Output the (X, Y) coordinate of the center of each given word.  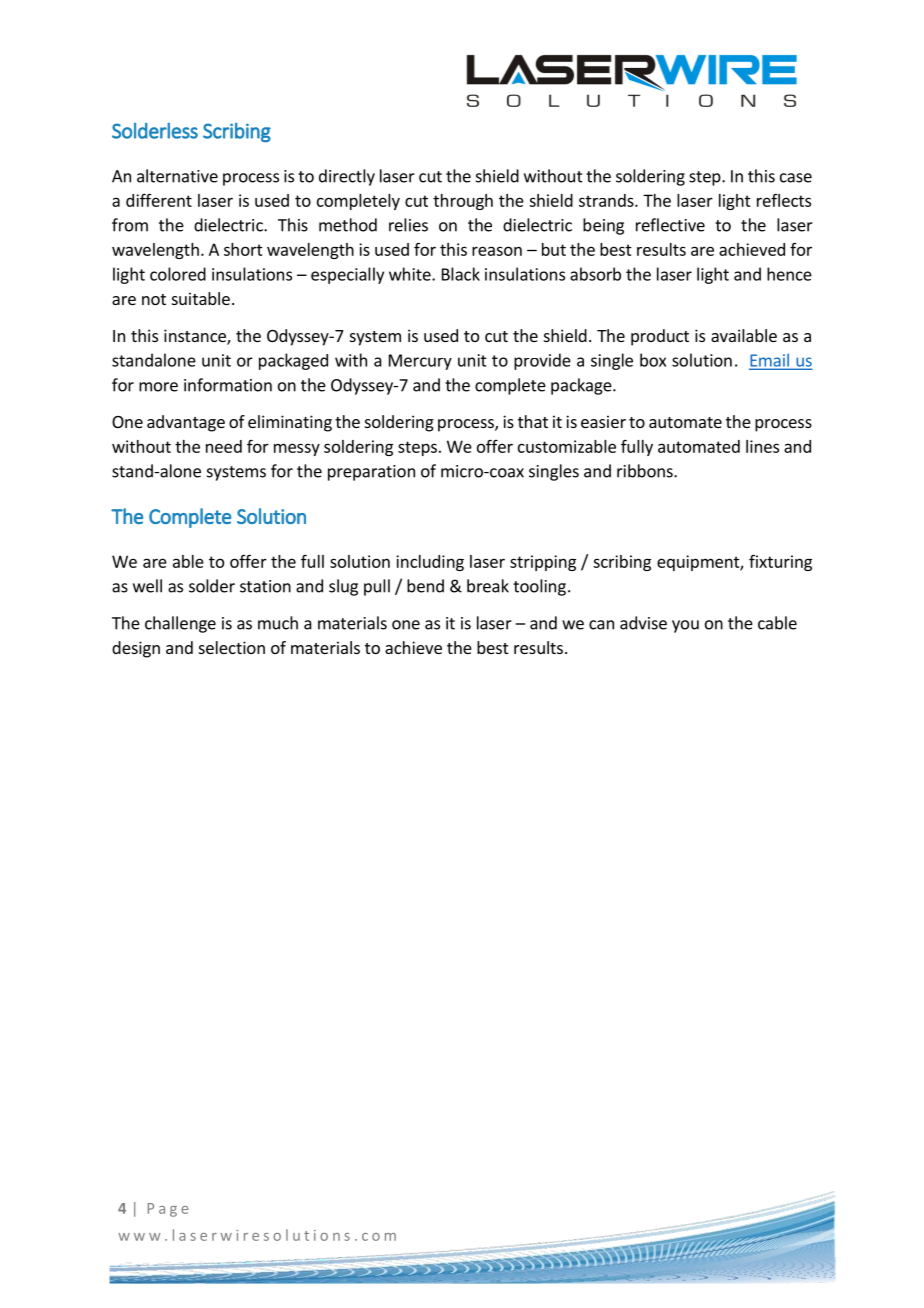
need (224, 446)
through (463, 202)
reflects (784, 200)
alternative (177, 176)
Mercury (420, 362)
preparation (371, 473)
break (488, 586)
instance (196, 337)
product (660, 337)
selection (232, 647)
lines (762, 446)
